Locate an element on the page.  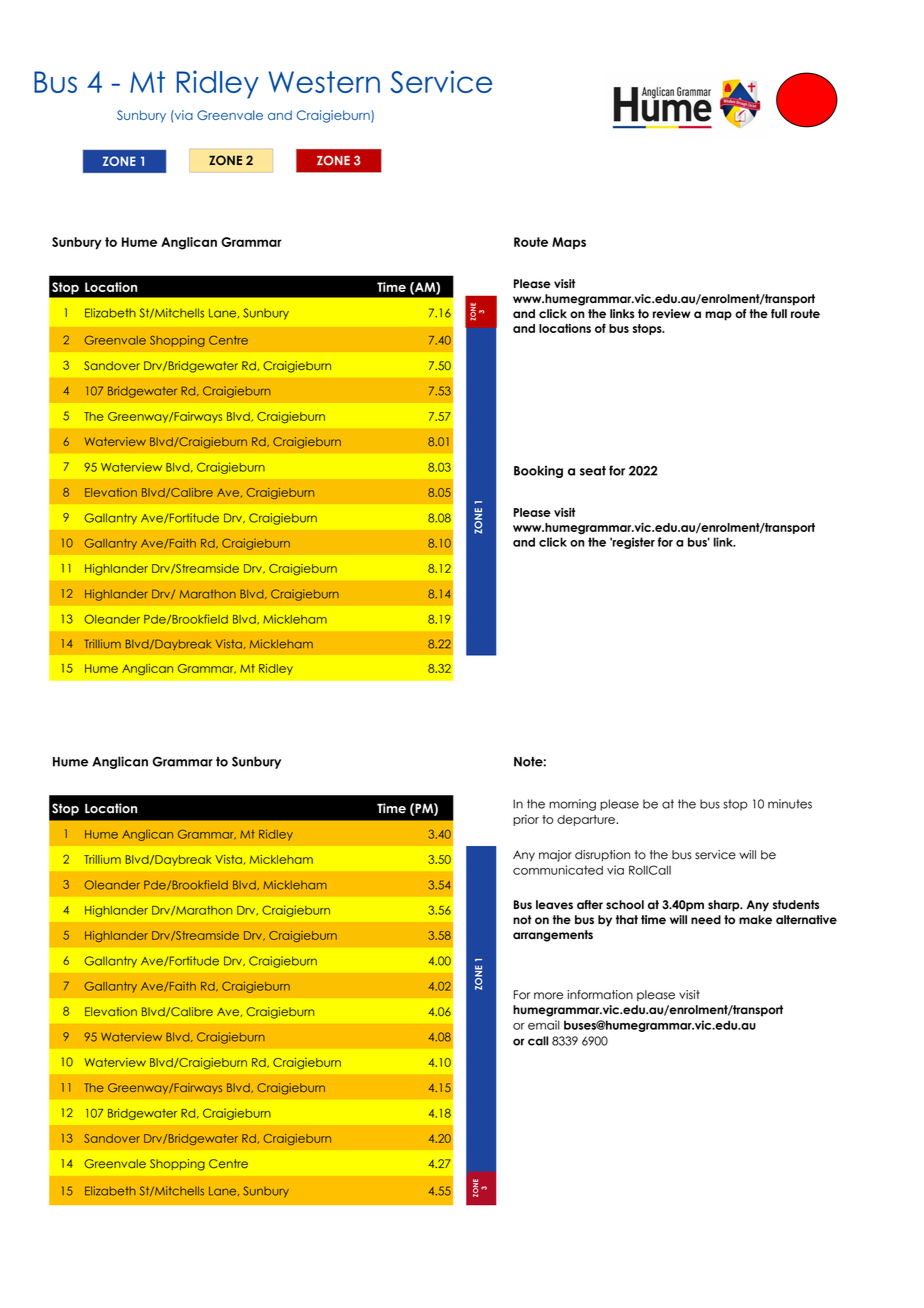
Maps is located at coordinates (569, 243).
